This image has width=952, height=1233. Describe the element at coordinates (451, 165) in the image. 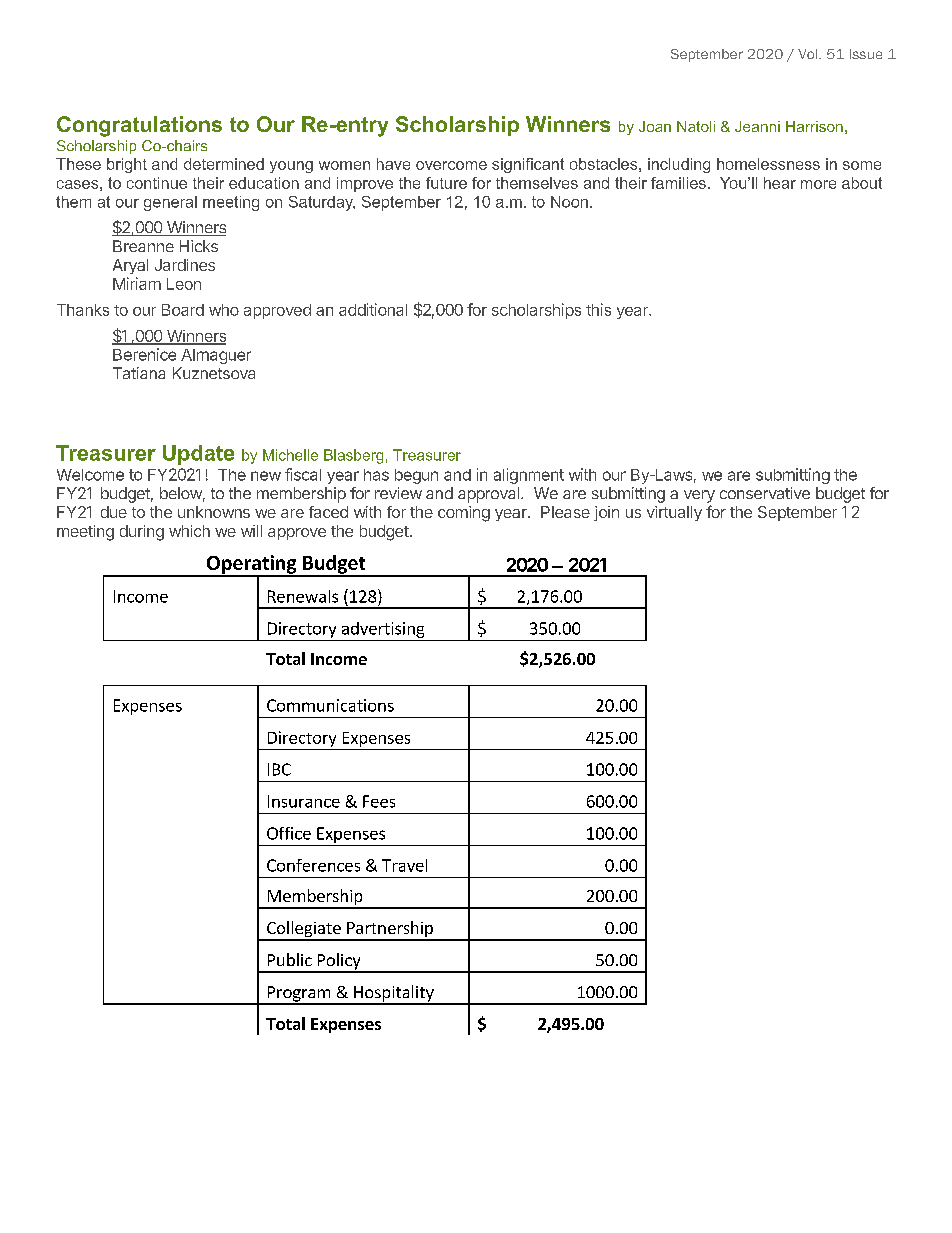

I see `overcome` at that location.
